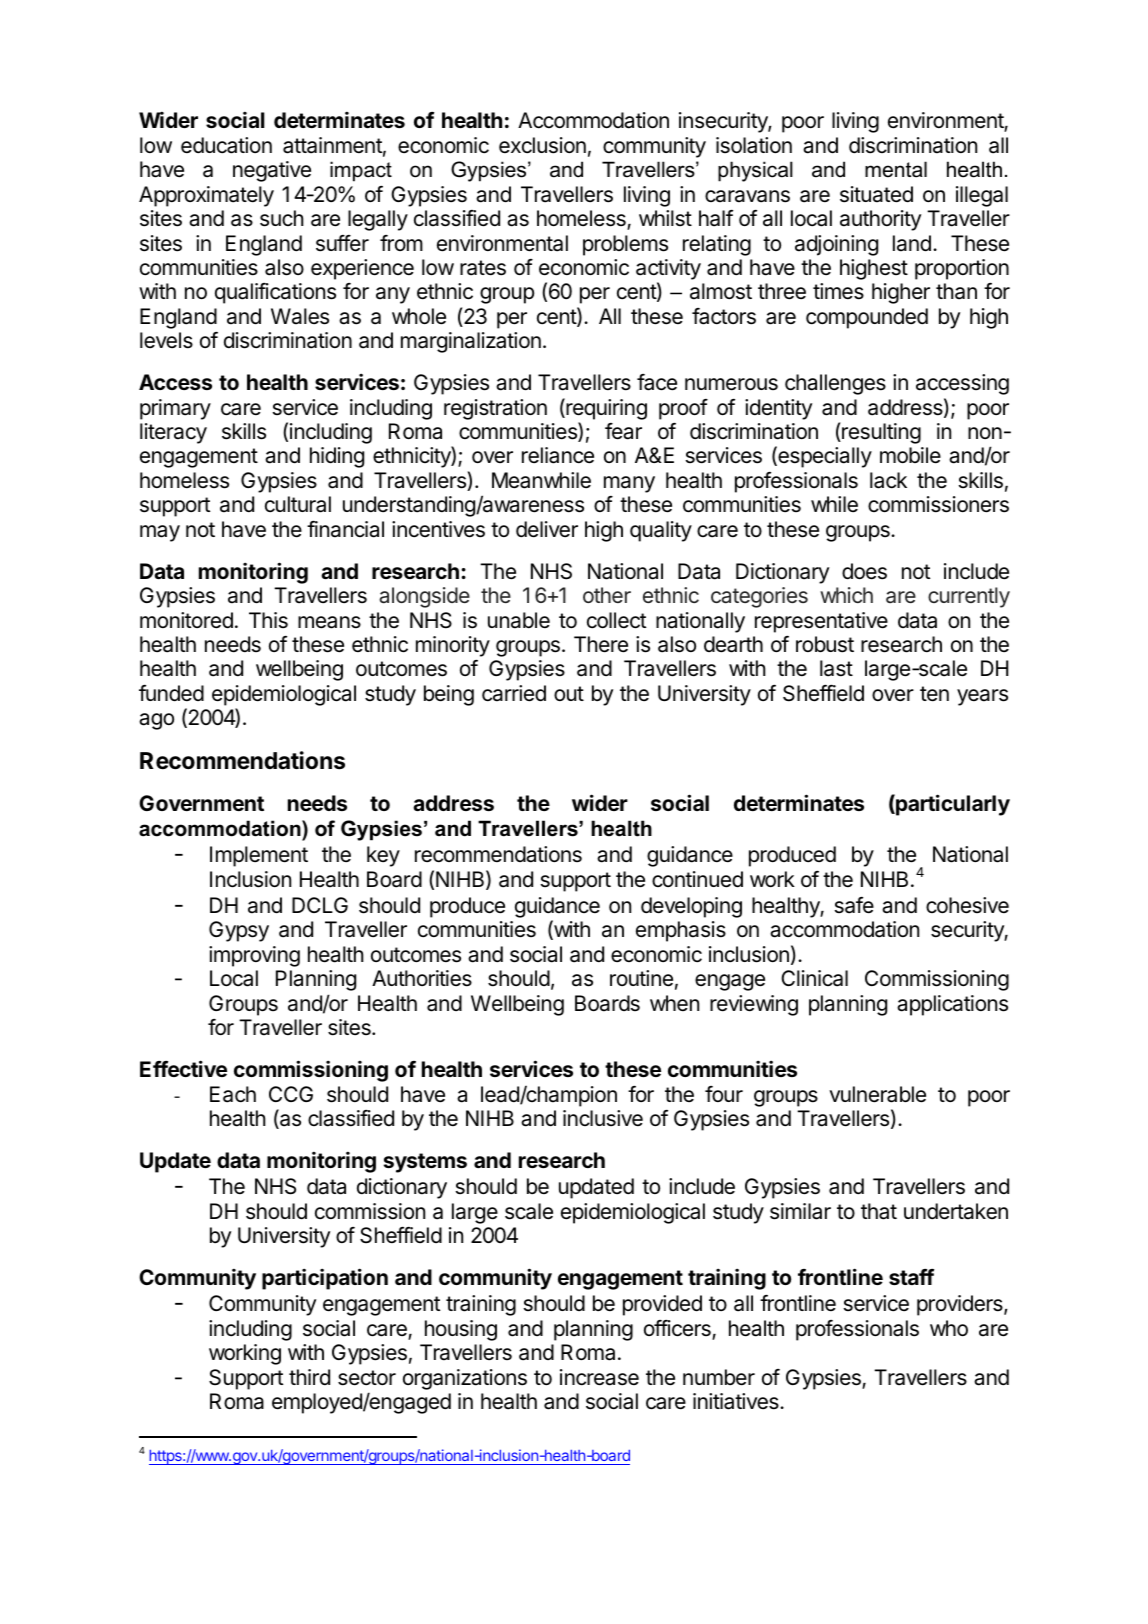 This screenshot has height=1624, width=1148. Describe the element at coordinates (876, 194) in the screenshot. I see `situated` at that location.
